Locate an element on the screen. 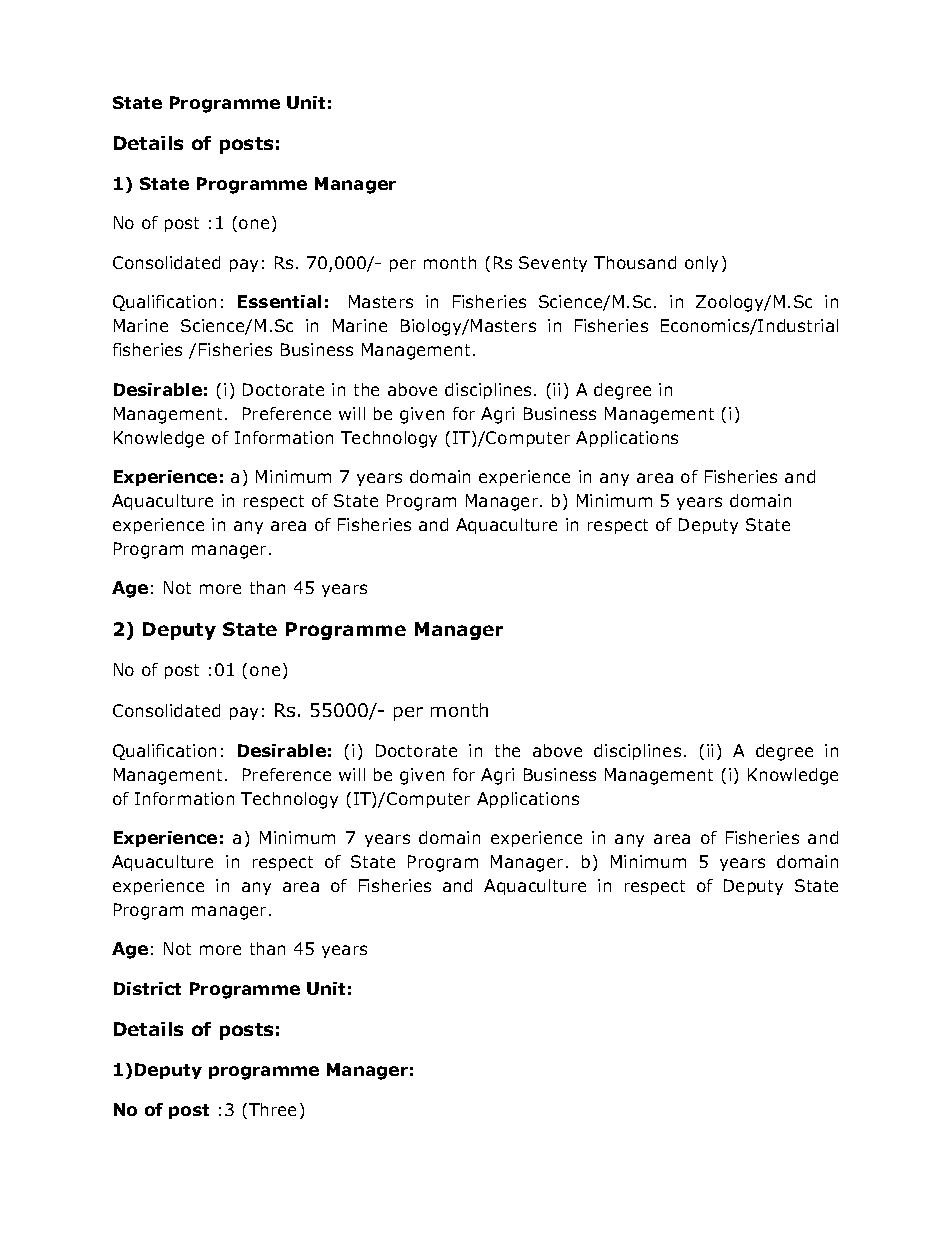 The height and width of the screenshot is (1233, 952). District is located at coordinates (147, 988).
